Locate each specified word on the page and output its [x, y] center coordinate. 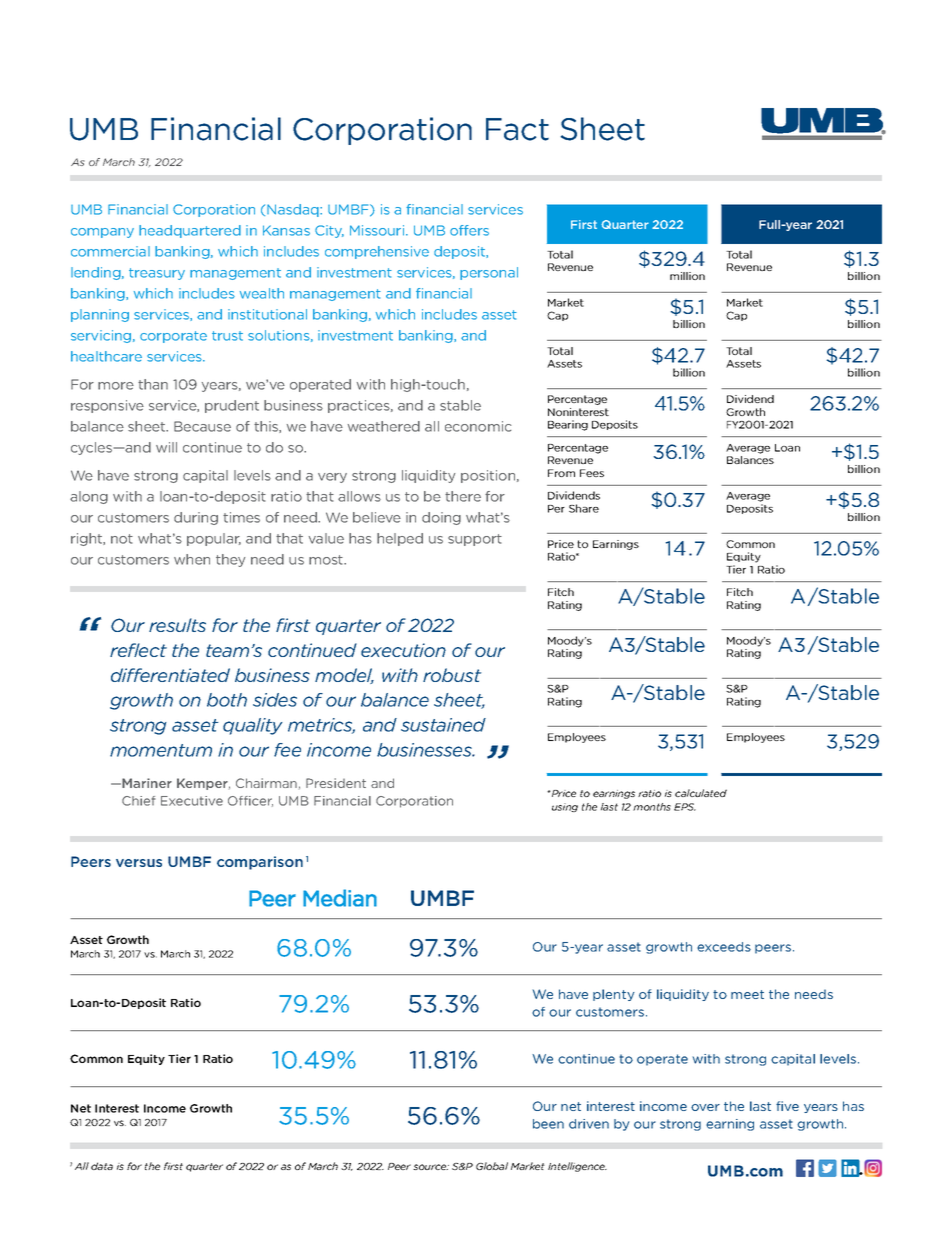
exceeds [724, 947]
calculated [701, 793]
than [153, 384]
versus [139, 863]
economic [478, 426]
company [102, 233]
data [102, 1166]
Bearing [568, 425]
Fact [517, 129]
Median [340, 898]
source [431, 1167]
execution [403, 650]
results [177, 625]
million [687, 276]
